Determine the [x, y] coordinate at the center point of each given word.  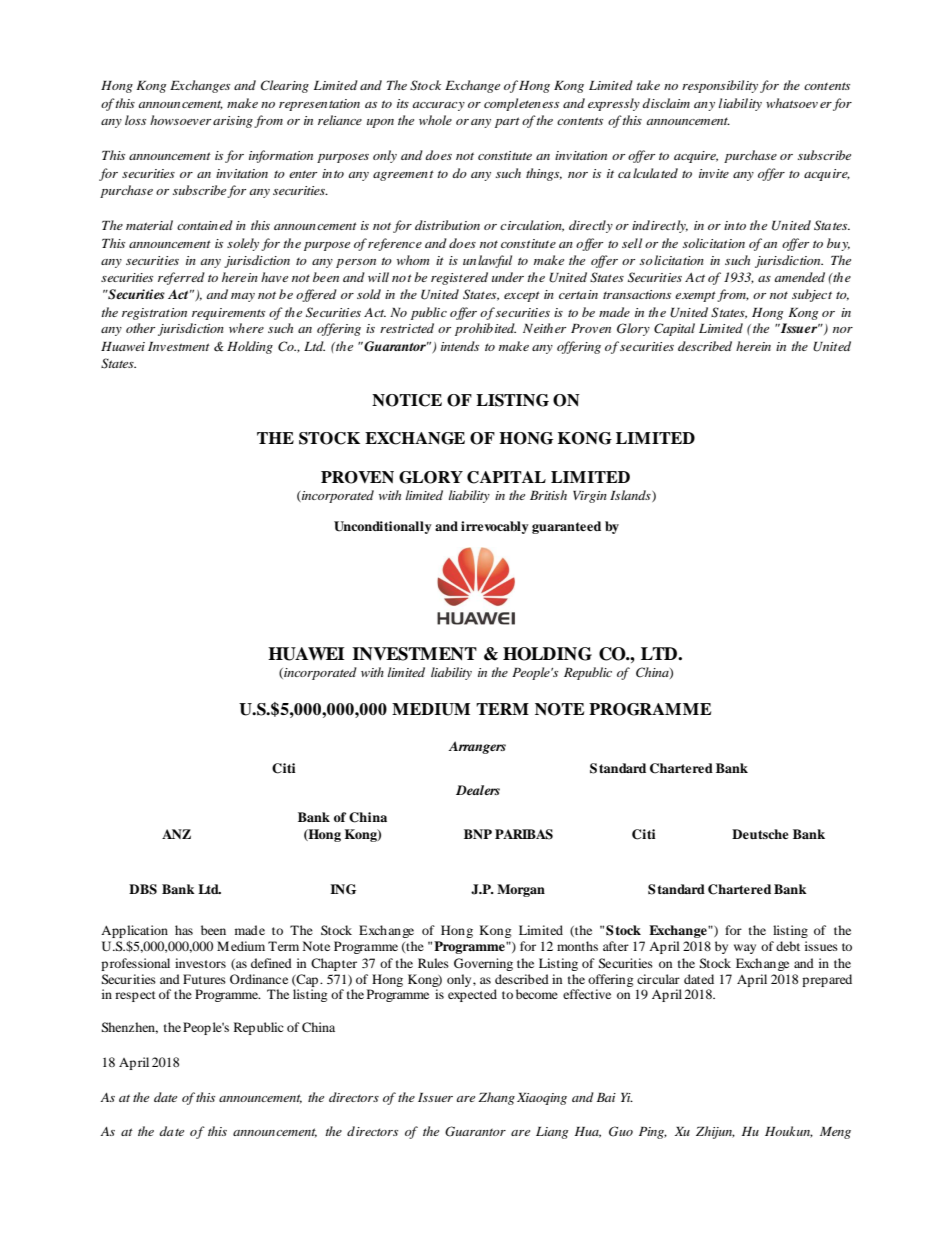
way [745, 949]
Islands [631, 496]
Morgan [521, 890]
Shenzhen [129, 1028]
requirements [228, 314]
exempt [696, 296]
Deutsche [760, 834]
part [507, 122]
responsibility [720, 86]
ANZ [176, 834]
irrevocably [495, 527]
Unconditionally [383, 527]
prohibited [485, 329]
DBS [143, 889]
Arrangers [477, 747]
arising [233, 122]
